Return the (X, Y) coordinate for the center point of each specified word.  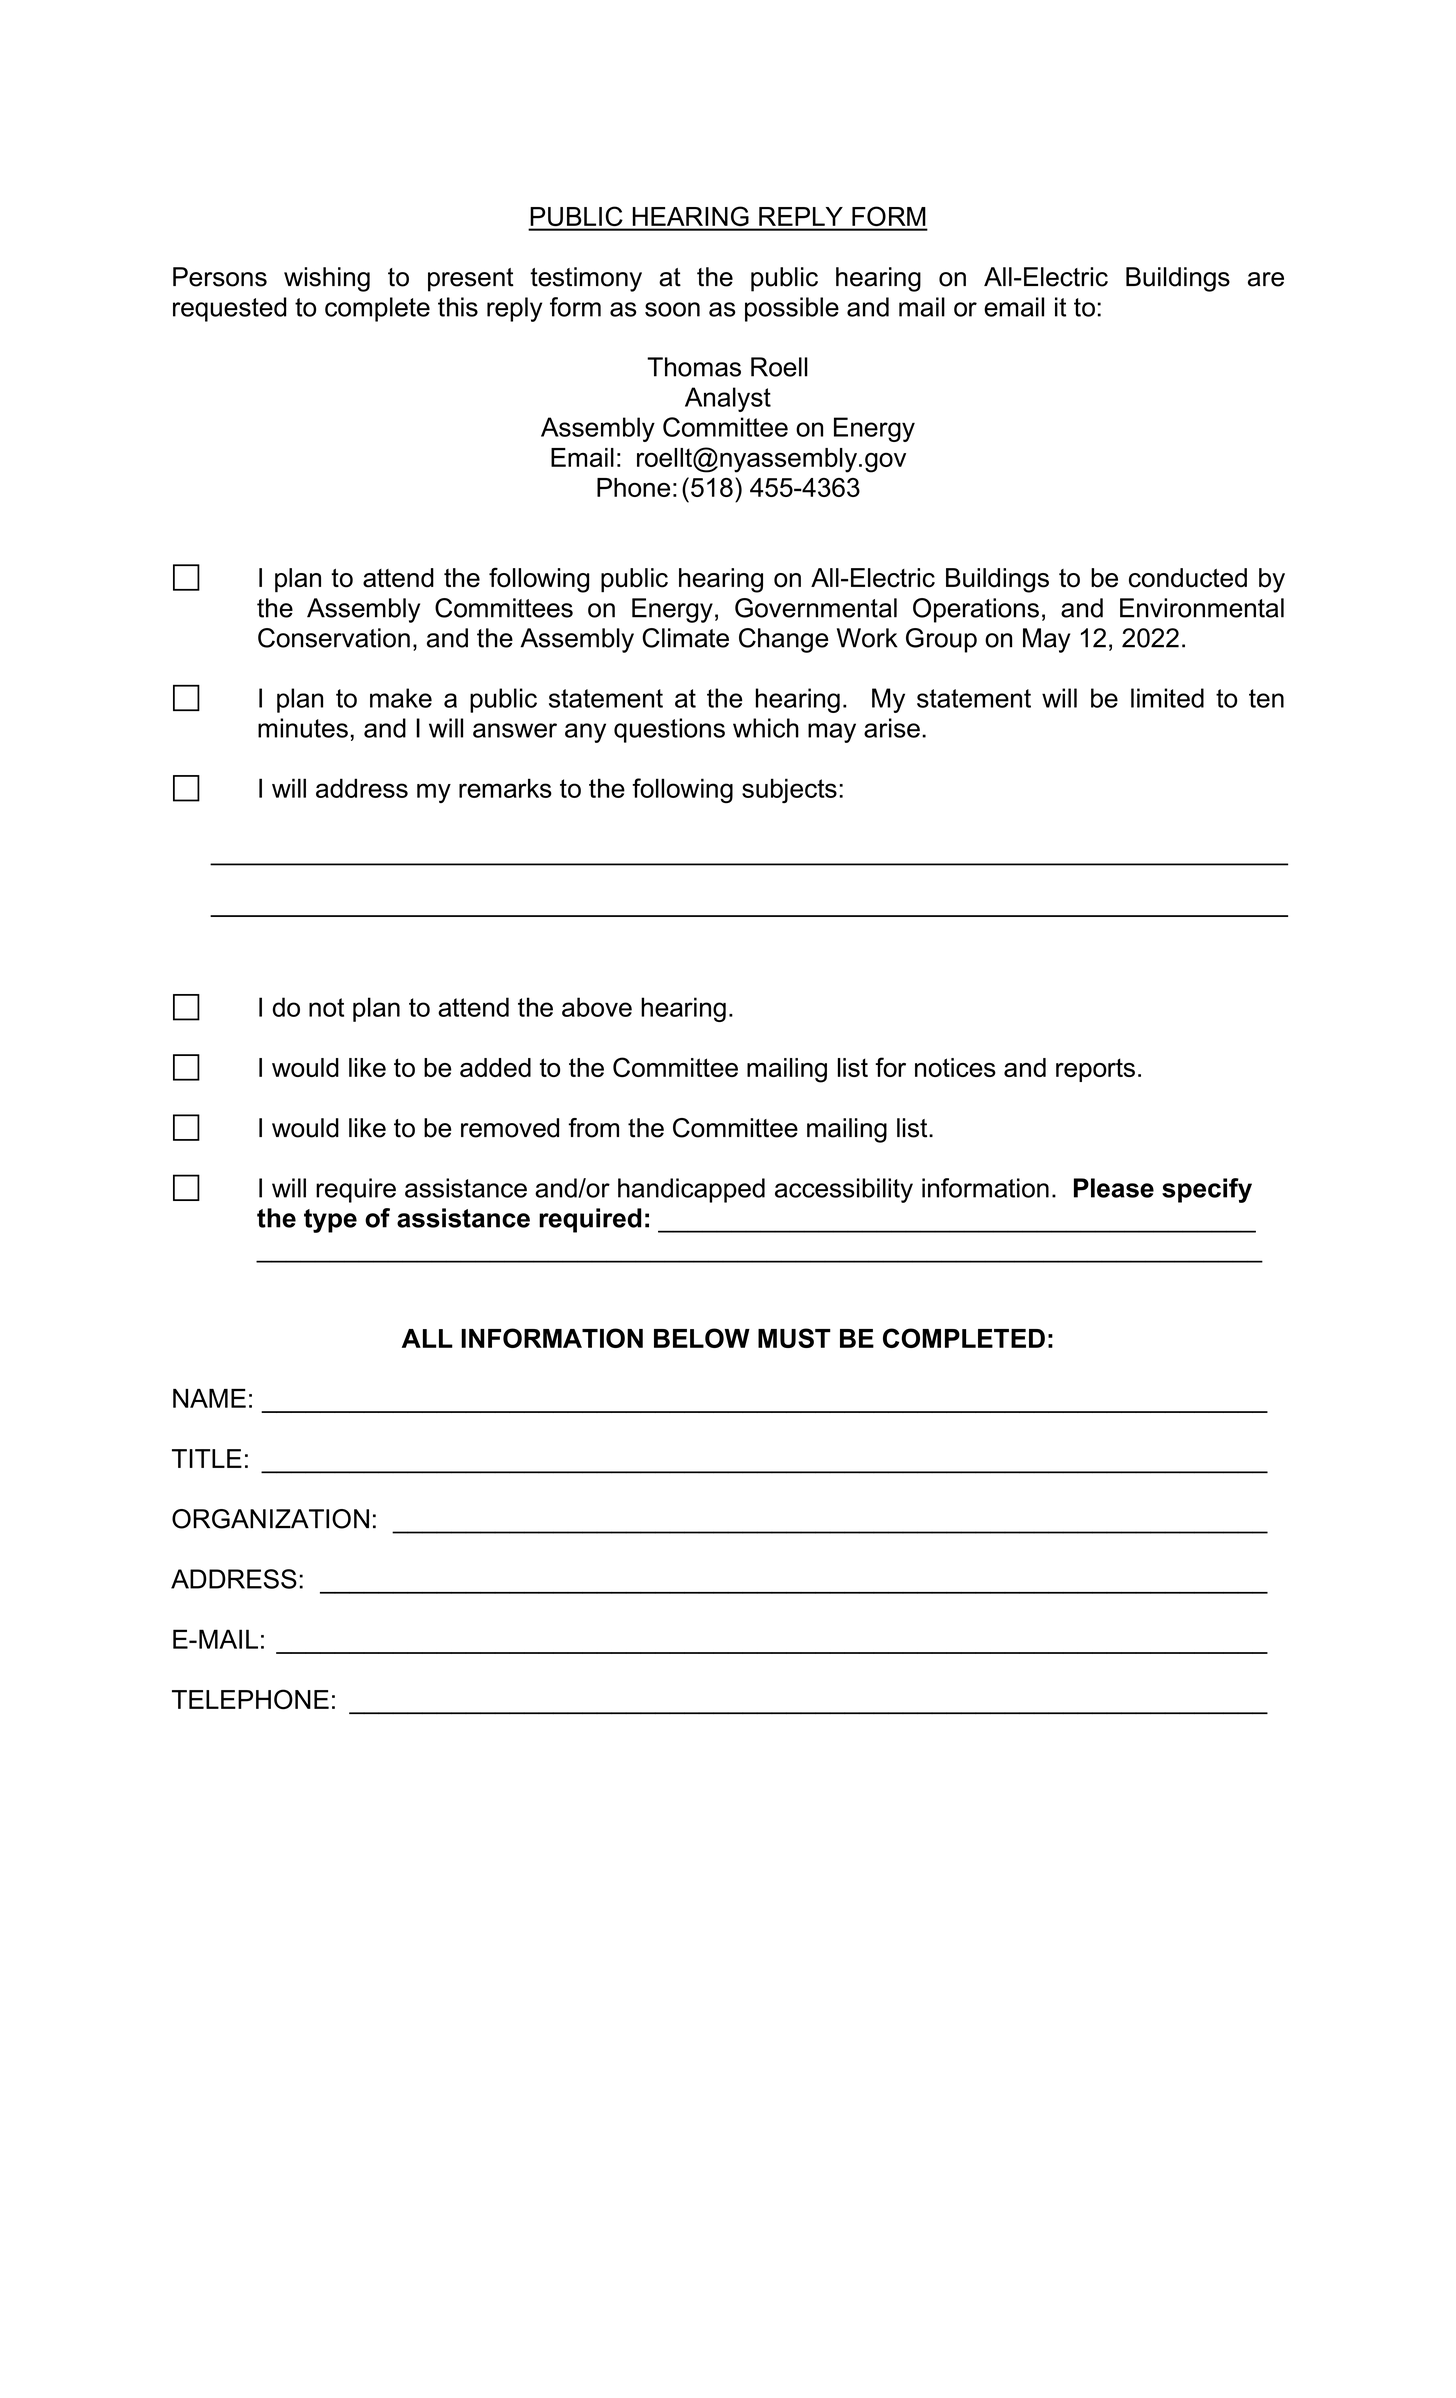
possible (792, 309)
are (1266, 279)
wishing (327, 279)
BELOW (702, 1338)
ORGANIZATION (270, 1519)
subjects (789, 790)
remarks (505, 788)
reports (1095, 1070)
